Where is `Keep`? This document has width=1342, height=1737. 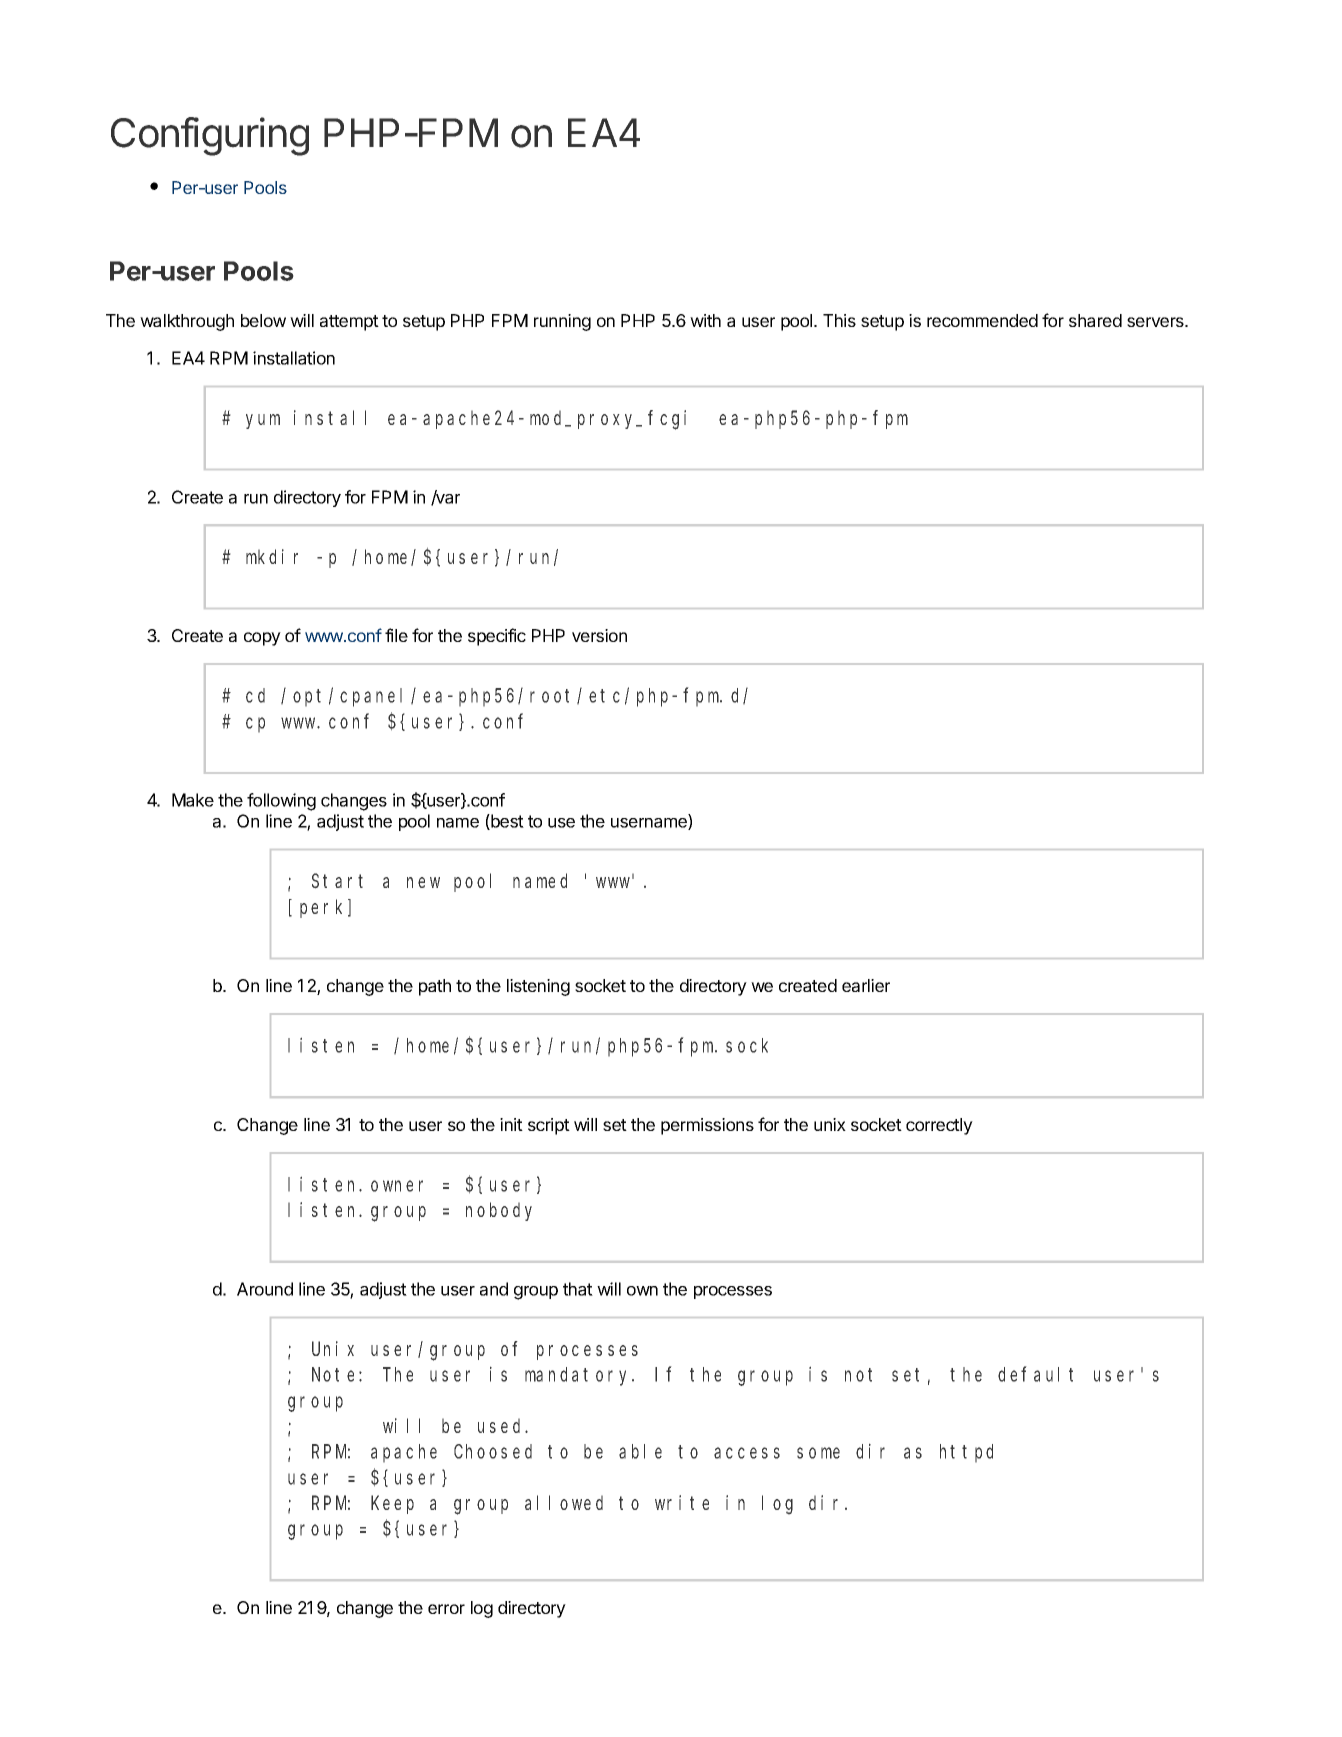 Keep is located at coordinates (392, 1505).
